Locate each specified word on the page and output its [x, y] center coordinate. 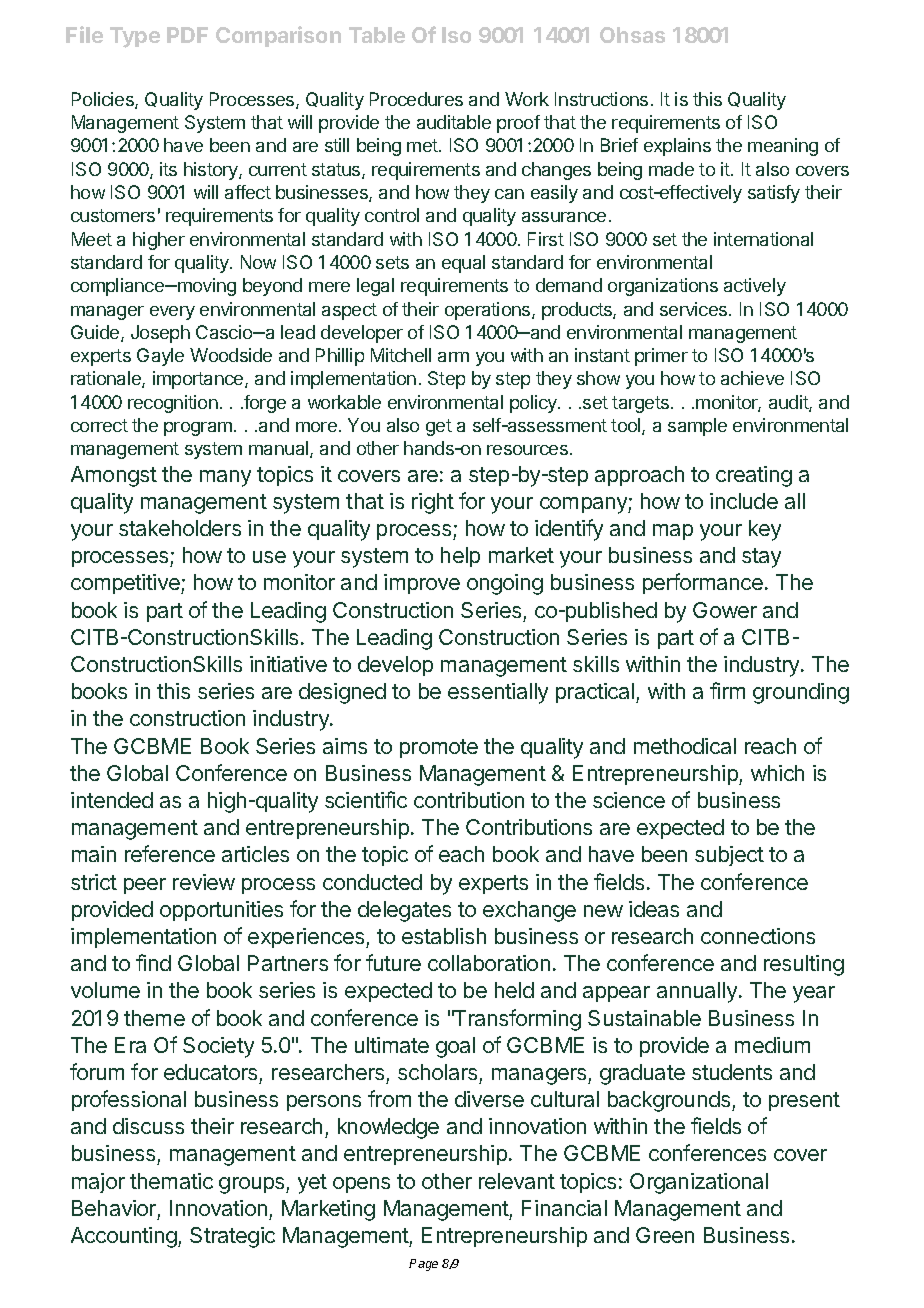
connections [758, 936]
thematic [171, 1181]
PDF [187, 35]
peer [145, 886]
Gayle [160, 357]
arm [453, 357]
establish [444, 936]
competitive [126, 584]
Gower [725, 610]
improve [422, 584]
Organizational [699, 1183]
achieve [752, 378]
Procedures [416, 99]
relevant [517, 1181]
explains [677, 147]
